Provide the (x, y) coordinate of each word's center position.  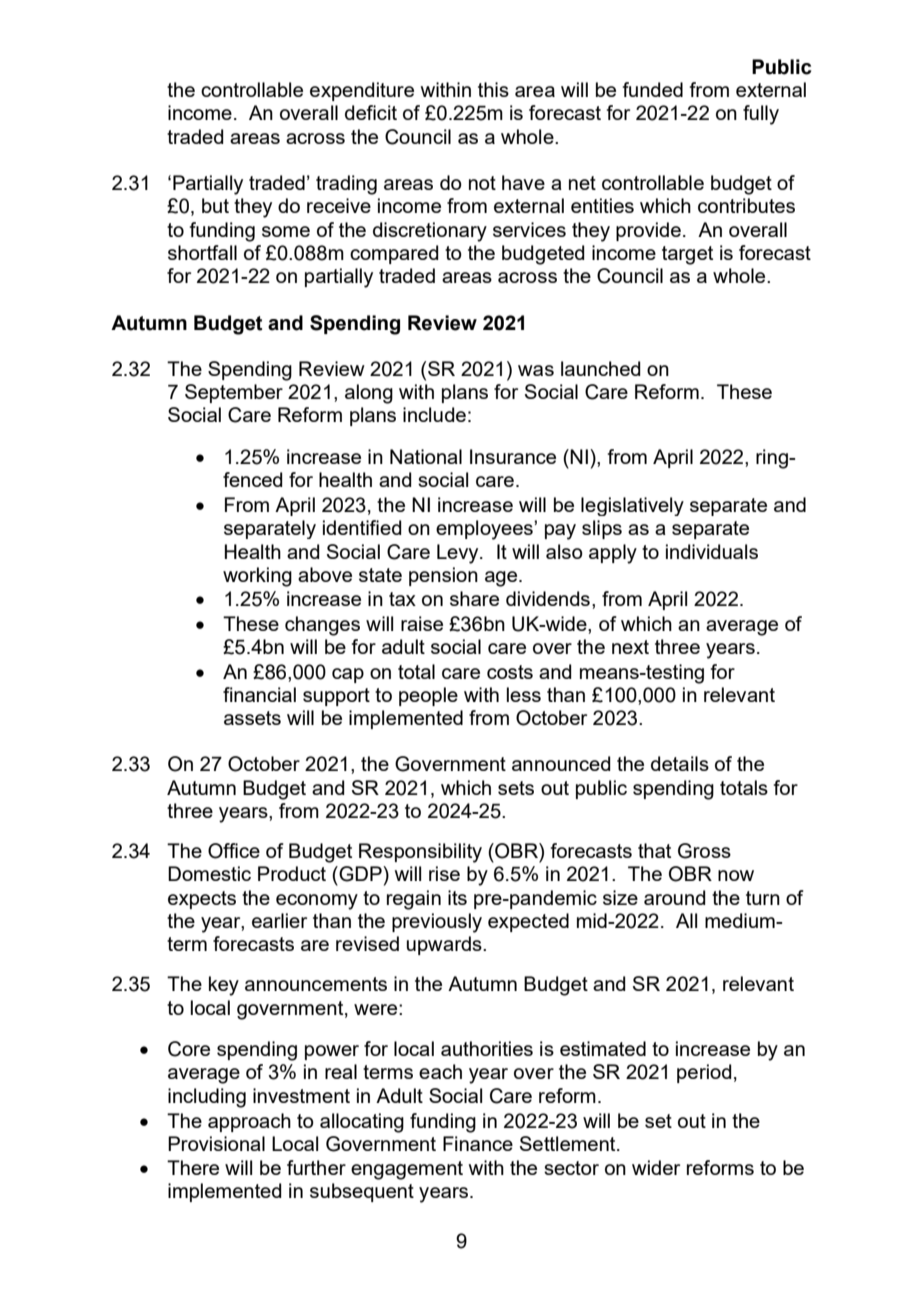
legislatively (632, 506)
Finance (478, 1143)
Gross (704, 851)
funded (653, 89)
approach (249, 1122)
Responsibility (420, 853)
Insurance (513, 456)
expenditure (362, 91)
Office (234, 851)
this (493, 89)
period (704, 1073)
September (234, 393)
